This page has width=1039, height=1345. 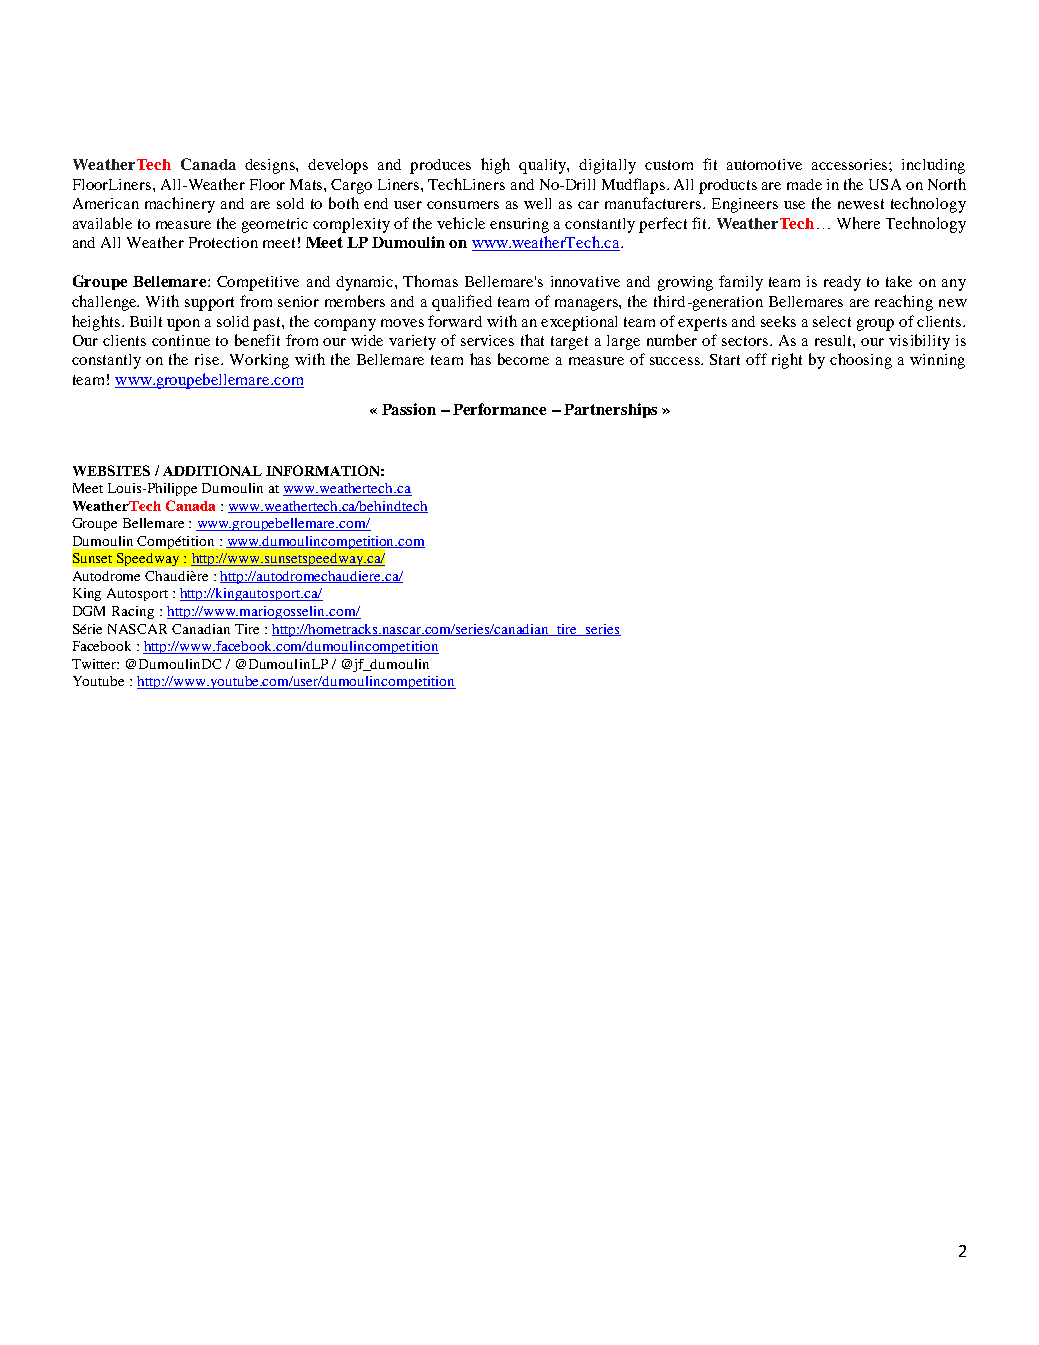 I want to click on made, so click(x=804, y=184).
